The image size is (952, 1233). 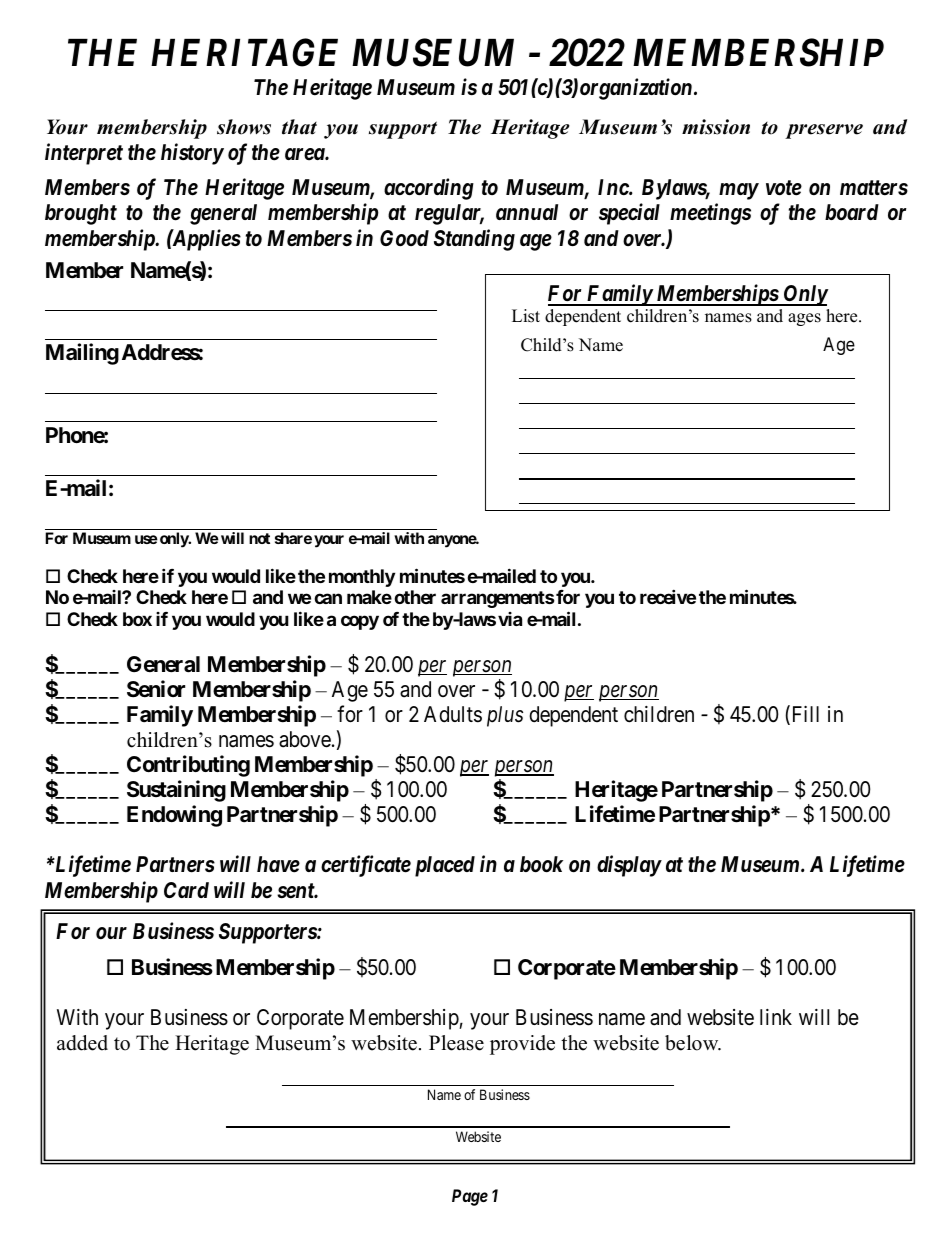 I want to click on history, so click(x=192, y=154).
